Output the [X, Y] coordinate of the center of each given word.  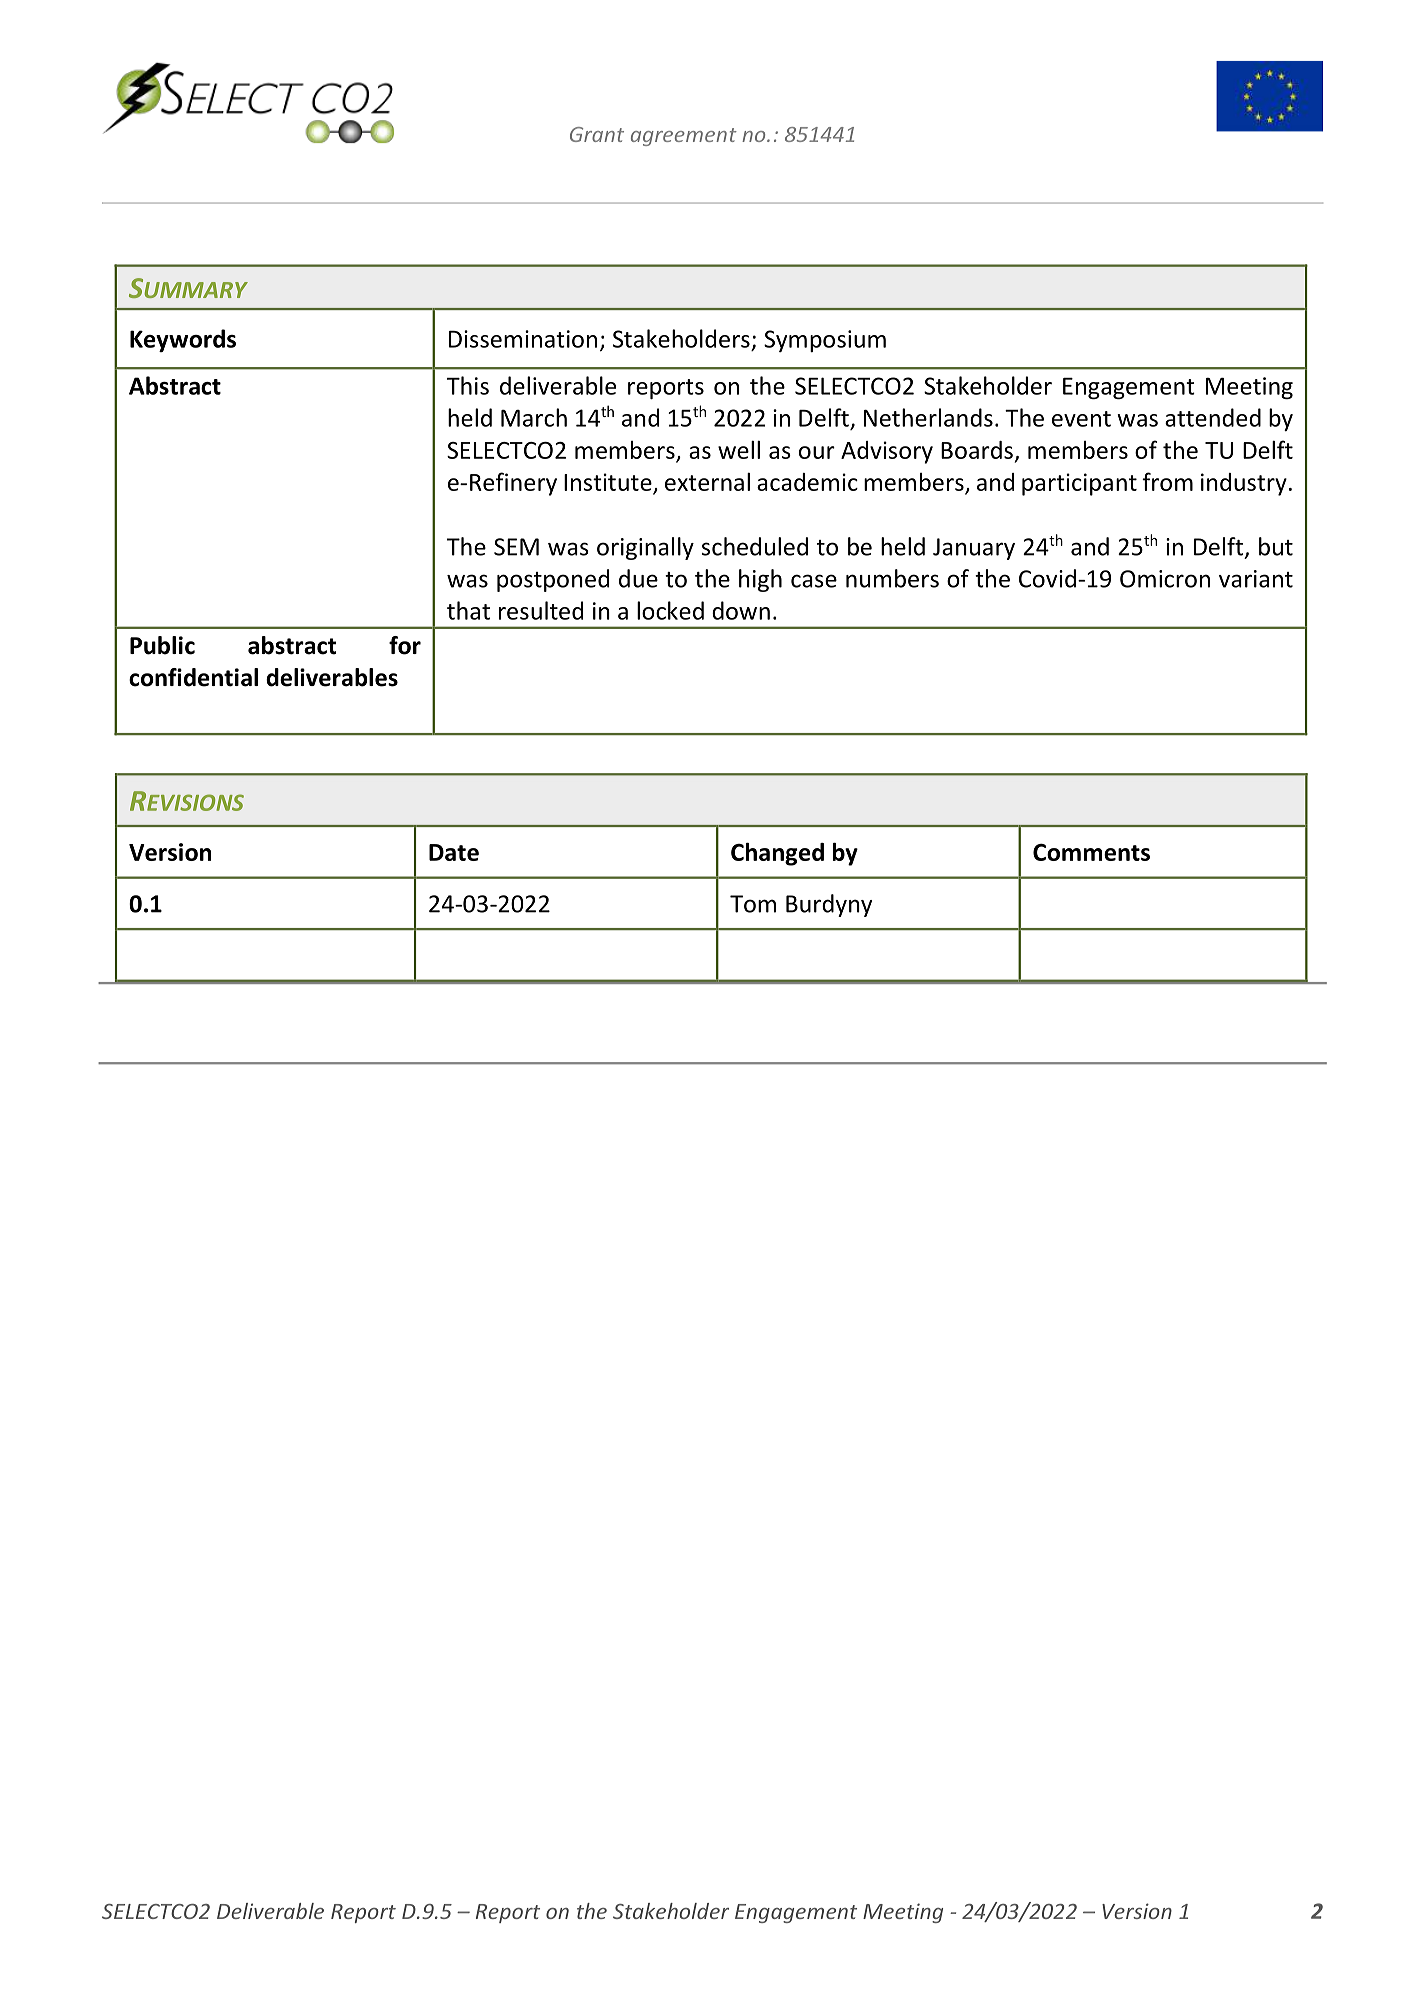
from [1167, 481]
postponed [553, 580]
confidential [193, 677]
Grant [597, 134]
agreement [684, 137]
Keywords [183, 340]
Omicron [1165, 579]
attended [1213, 417]
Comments [1091, 852]
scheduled [755, 546]
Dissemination [523, 339]
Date [454, 852]
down [741, 610]
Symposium [825, 341]
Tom [753, 904]
